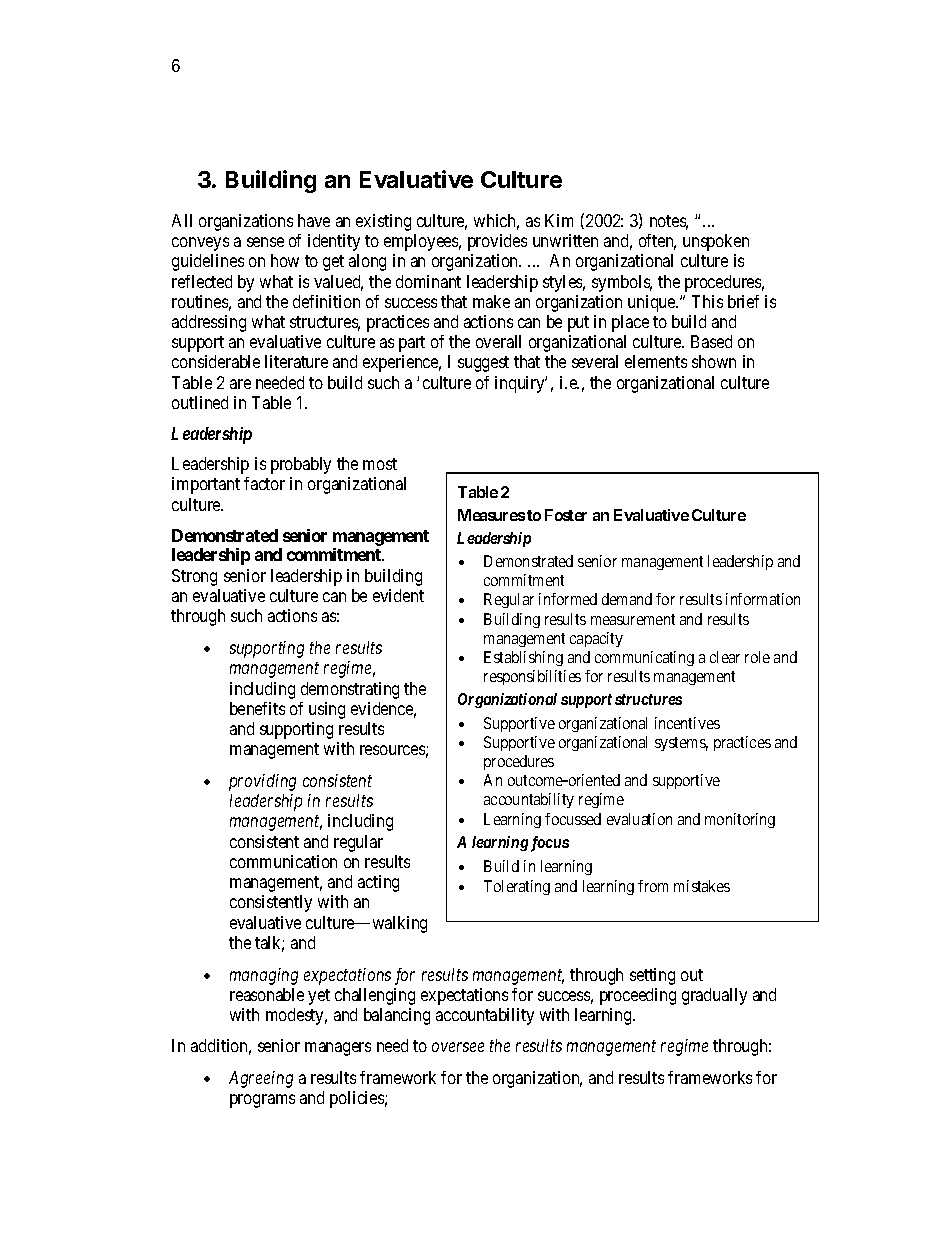 This screenshot has height=1233, width=952. I want to click on provides, so click(497, 242).
